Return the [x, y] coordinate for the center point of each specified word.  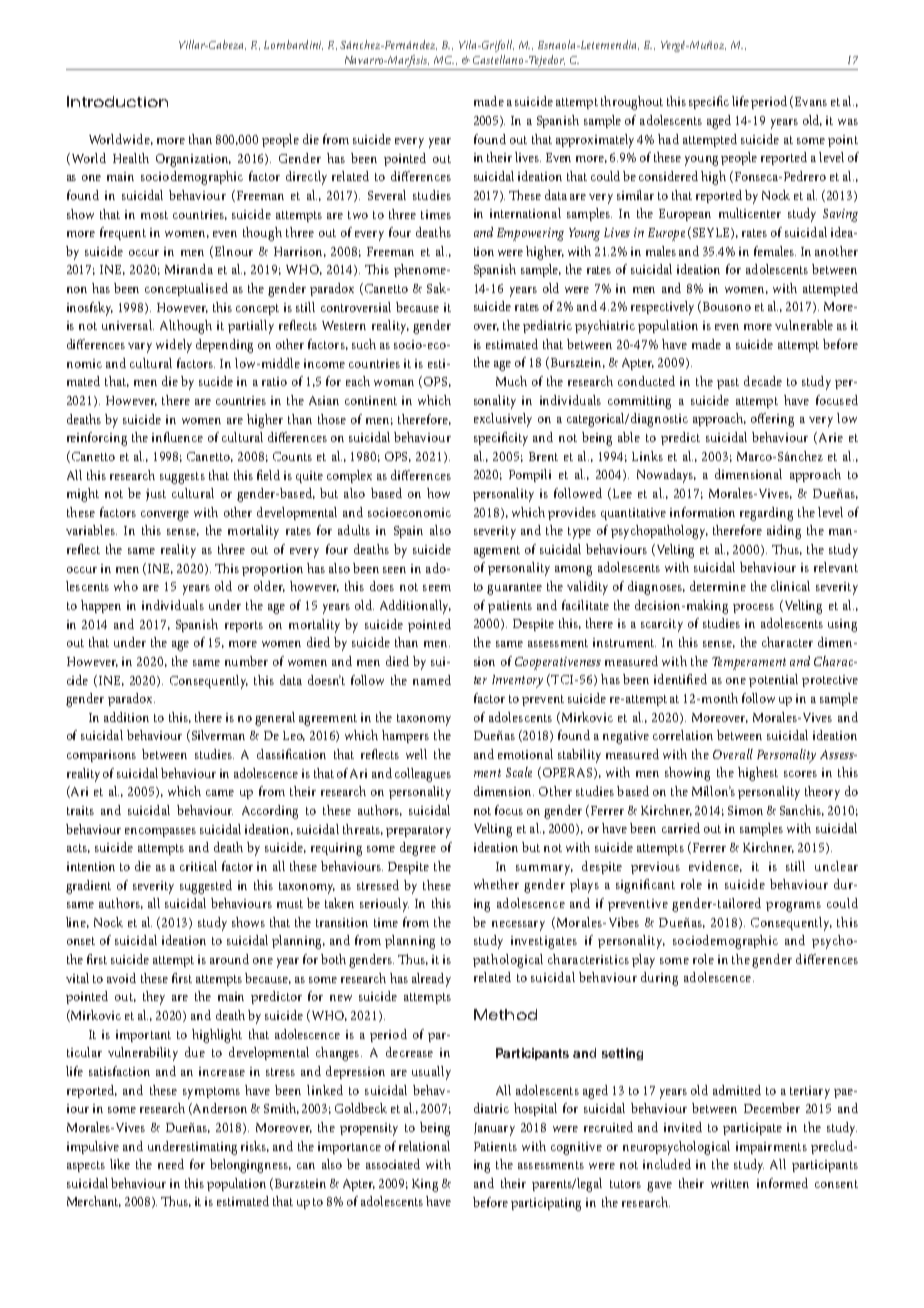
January [494, 1129]
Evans [811, 101]
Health [131, 158]
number [246, 661]
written [730, 1183]
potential [773, 680]
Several [387, 195]
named [432, 680]
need [171, 1164]
